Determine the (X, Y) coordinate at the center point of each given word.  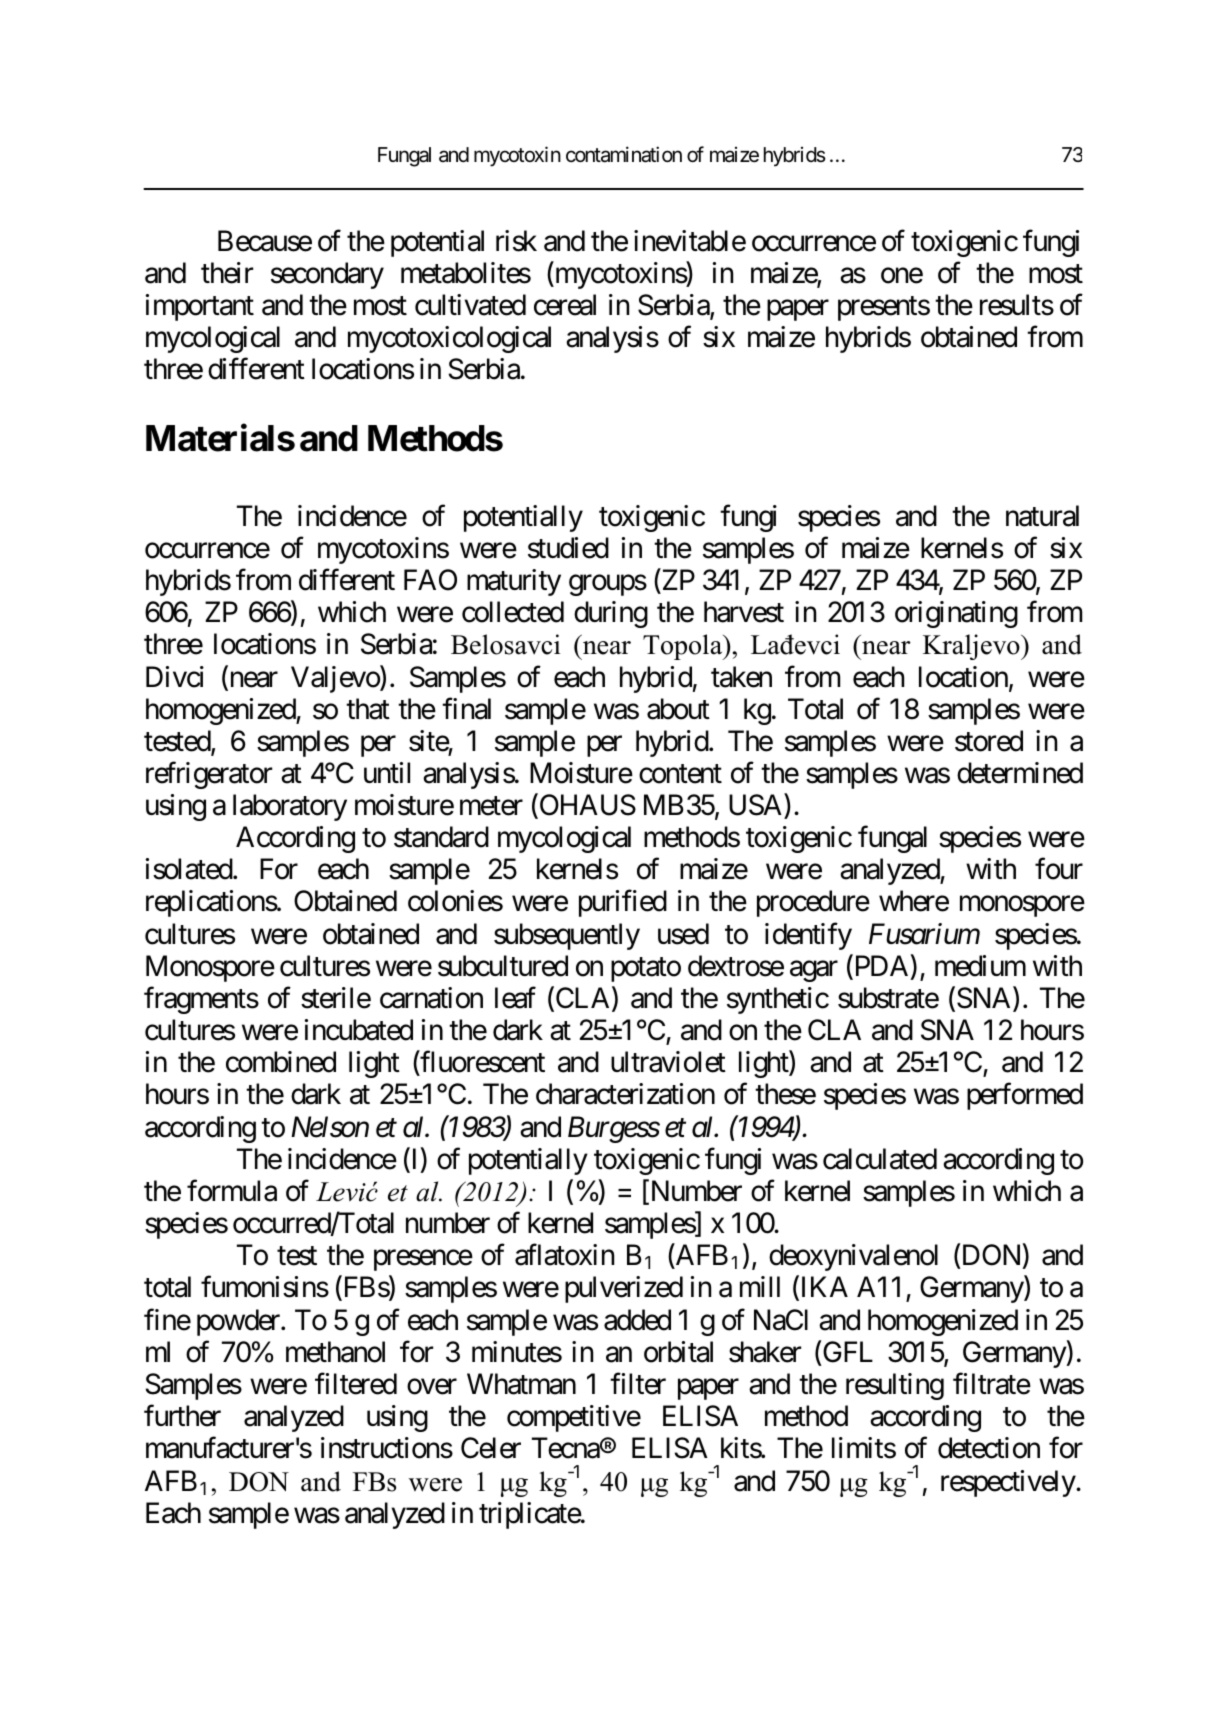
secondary (327, 275)
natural (1042, 516)
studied (568, 548)
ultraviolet (668, 1062)
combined (281, 1062)
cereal (565, 305)
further (182, 1416)
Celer (491, 1448)
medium (980, 966)
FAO (430, 580)
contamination (624, 154)
